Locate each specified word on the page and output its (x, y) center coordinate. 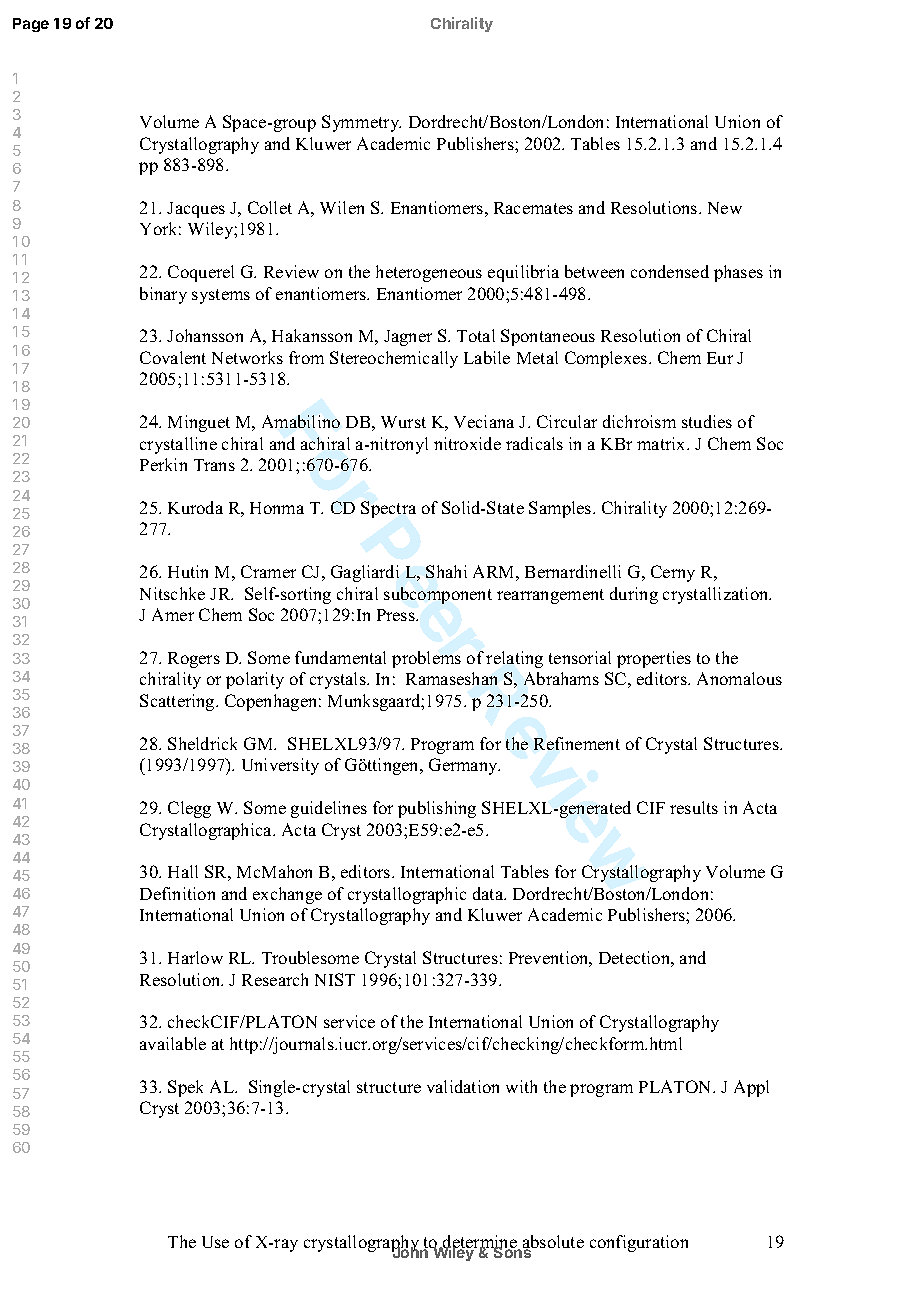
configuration (639, 1243)
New (725, 208)
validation (463, 1086)
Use (215, 1242)
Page (31, 25)
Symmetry (361, 123)
